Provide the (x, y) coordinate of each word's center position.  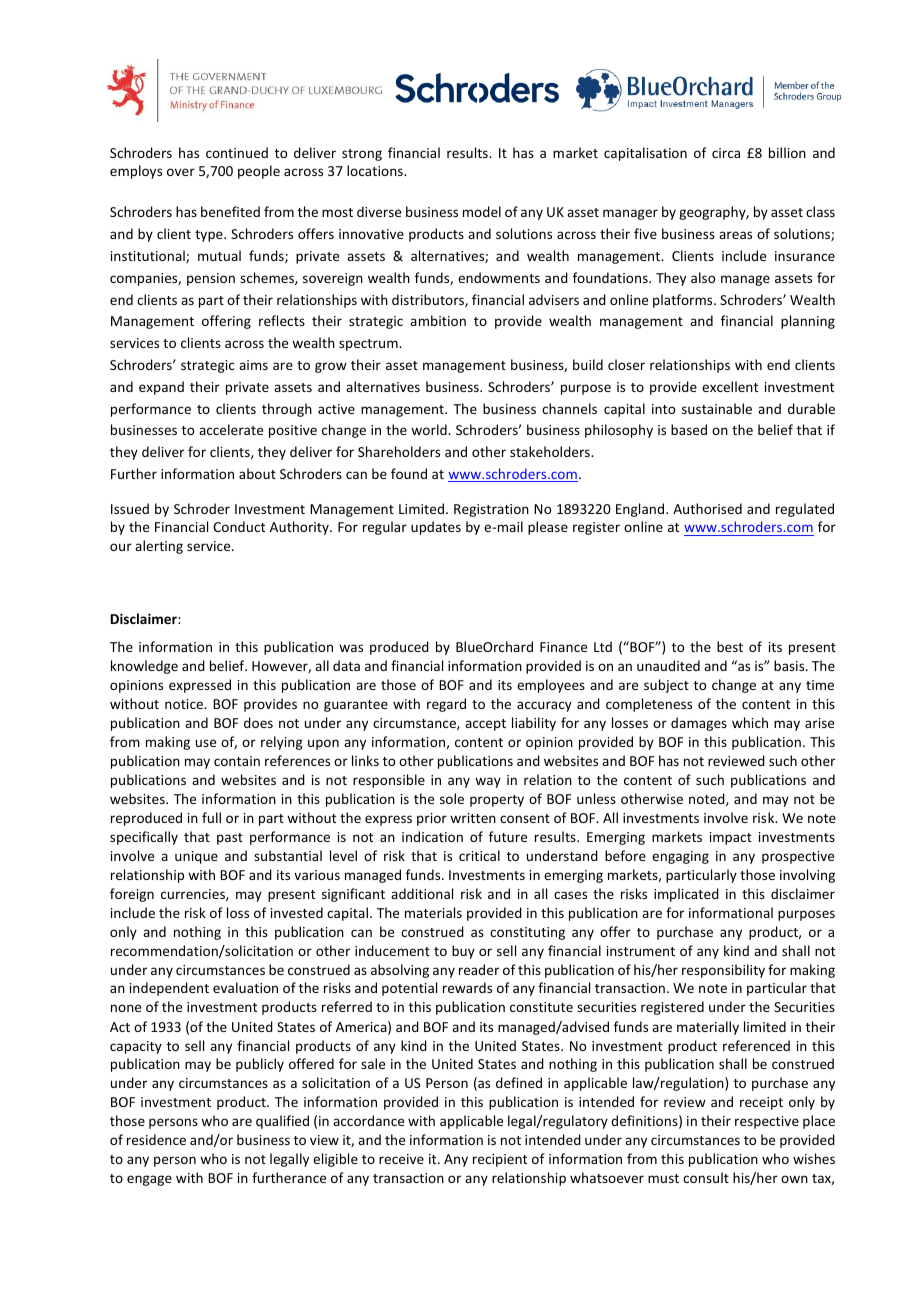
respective (767, 1122)
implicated (686, 895)
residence (156, 1139)
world (430, 429)
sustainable (717, 408)
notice (185, 704)
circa (726, 153)
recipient (500, 1160)
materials (433, 912)
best (730, 646)
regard (446, 705)
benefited (230, 211)
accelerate (231, 429)
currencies (194, 895)
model (482, 211)
